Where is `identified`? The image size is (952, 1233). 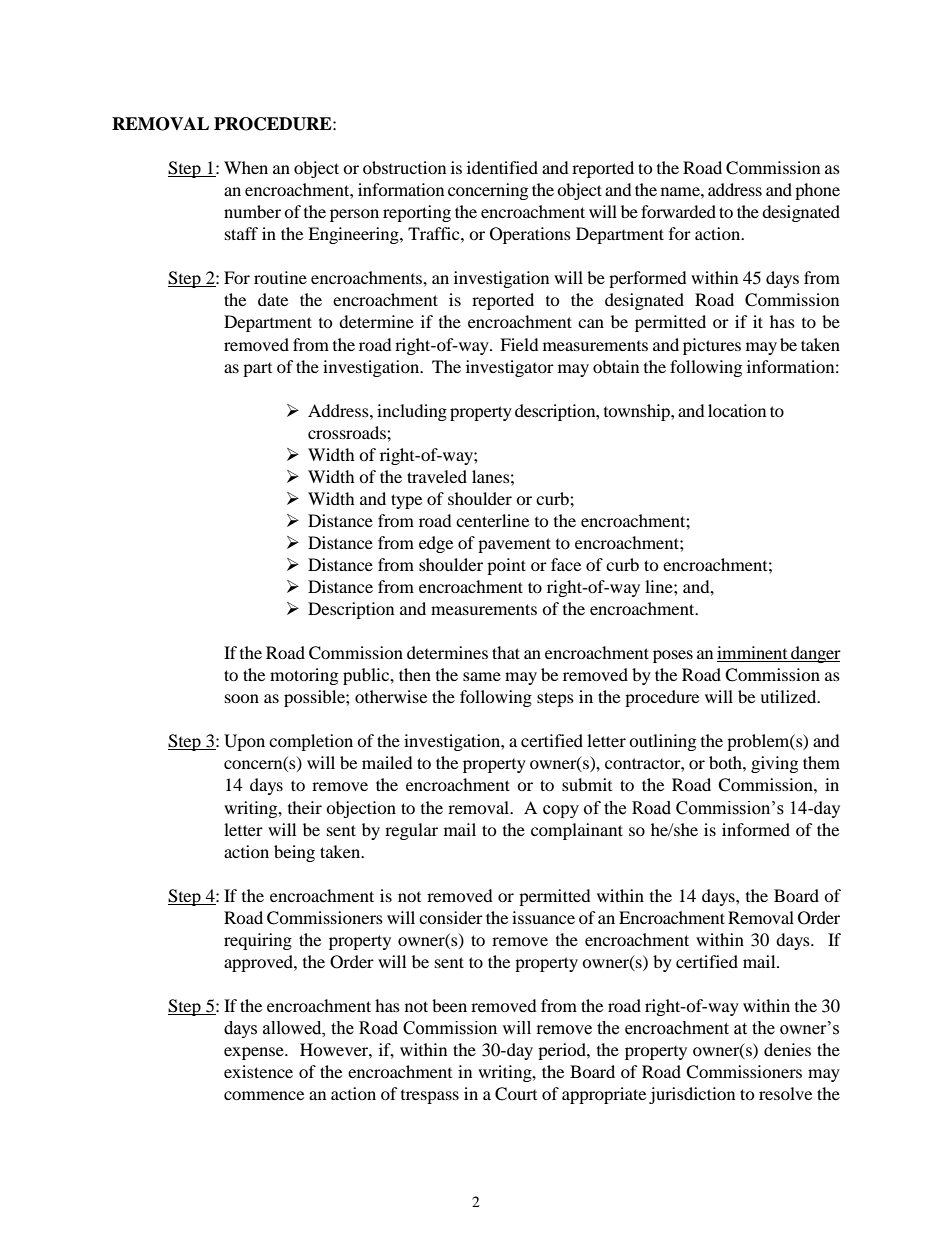 identified is located at coordinates (502, 167).
